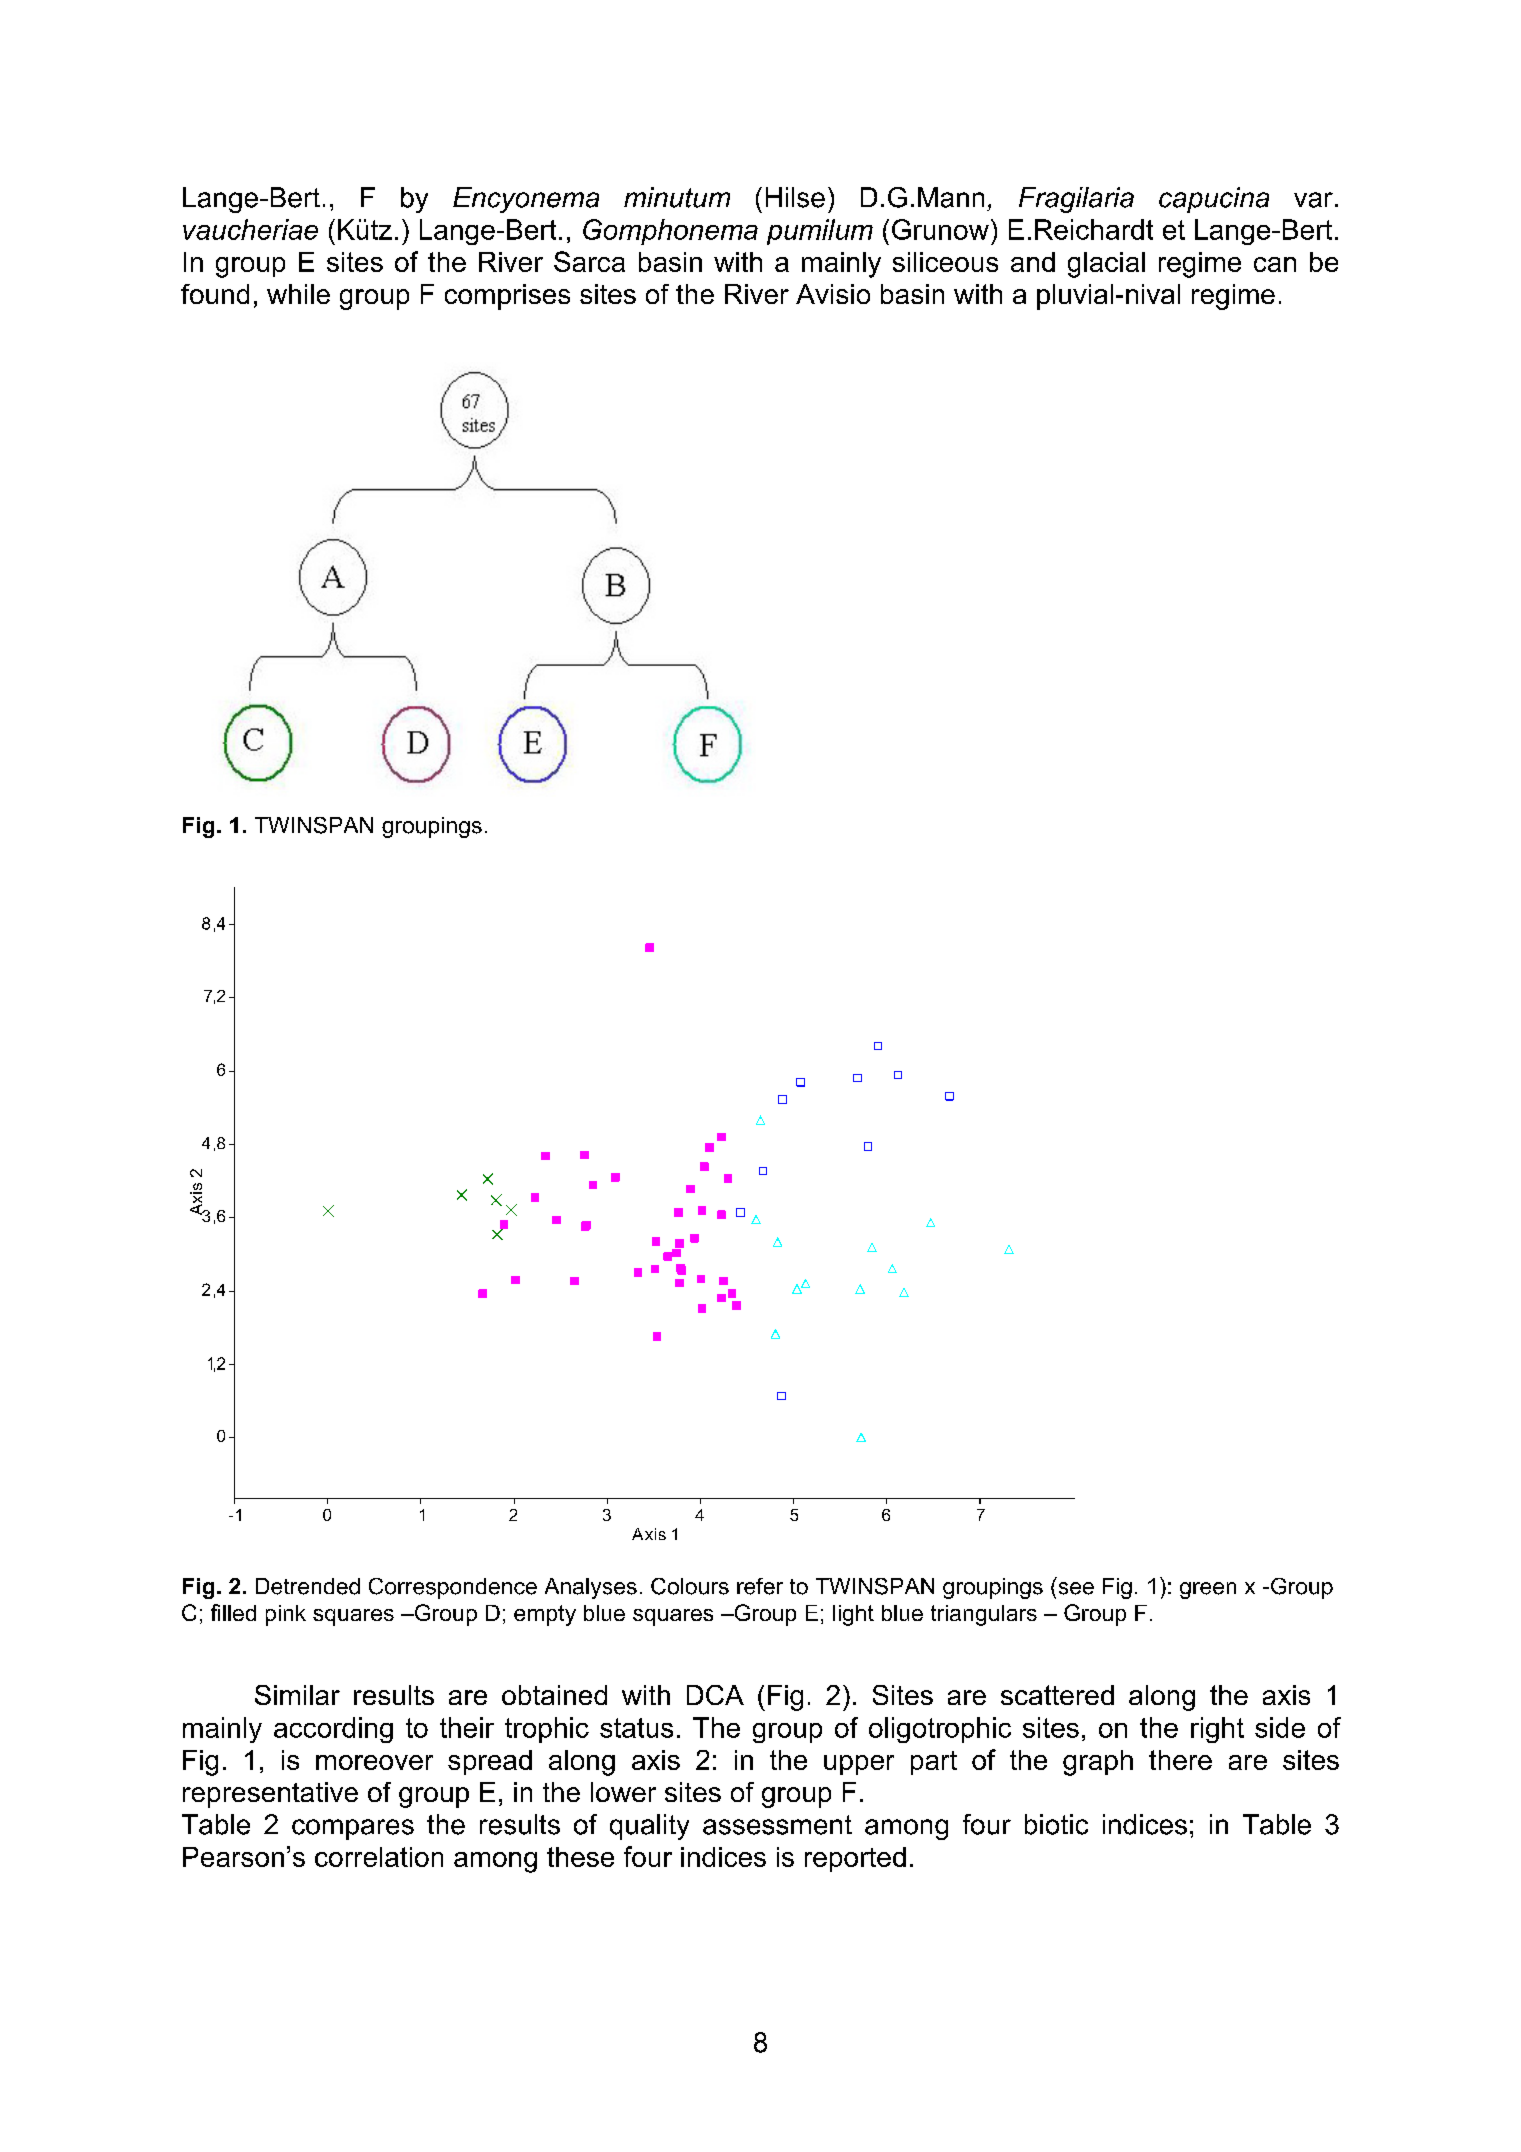 This screenshot has height=2152, width=1521. I want to click on assessment, so click(777, 1825).
